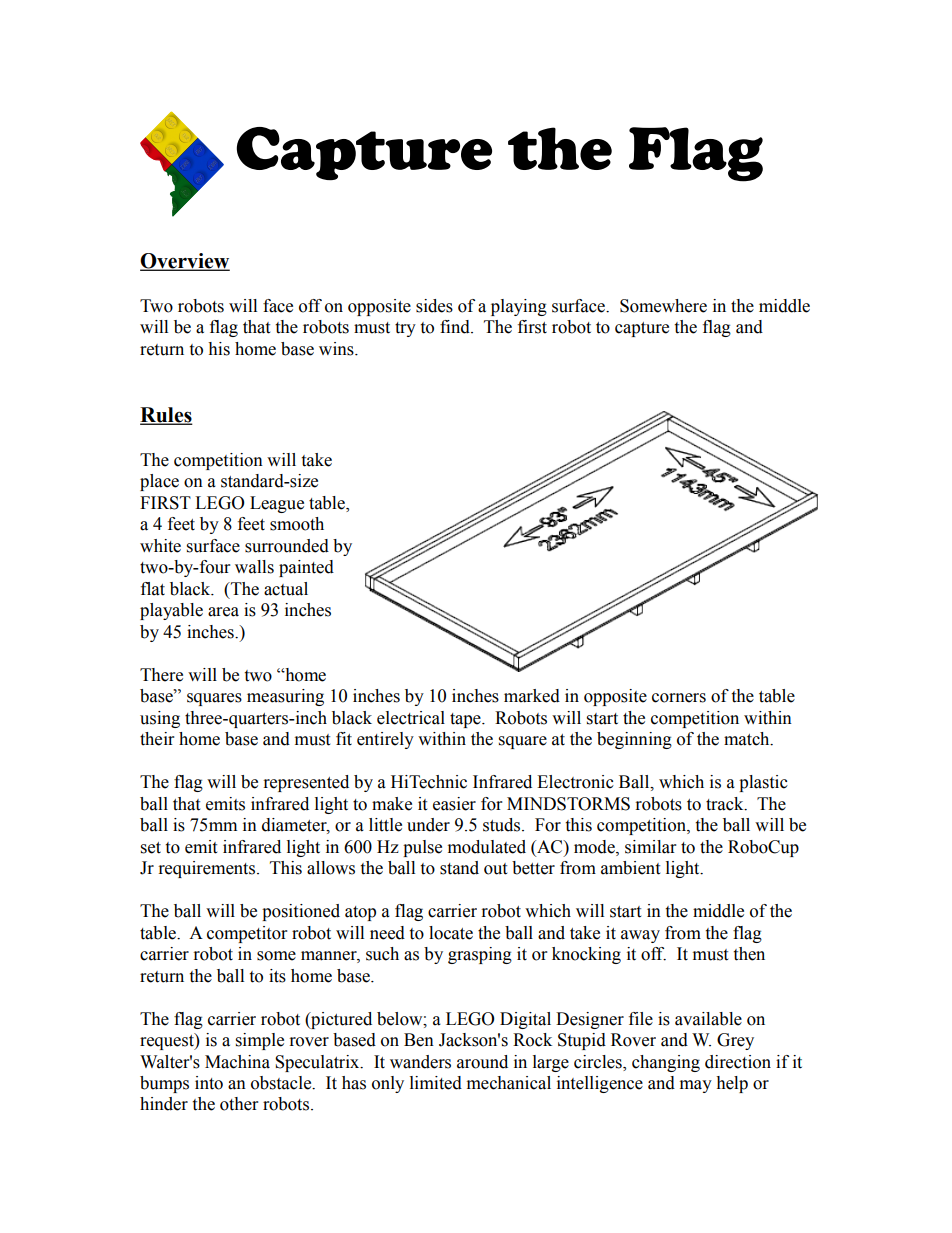 The width and height of the screenshot is (952, 1233). What do you see at coordinates (297, 524) in the screenshot?
I see `smooth` at bounding box center [297, 524].
